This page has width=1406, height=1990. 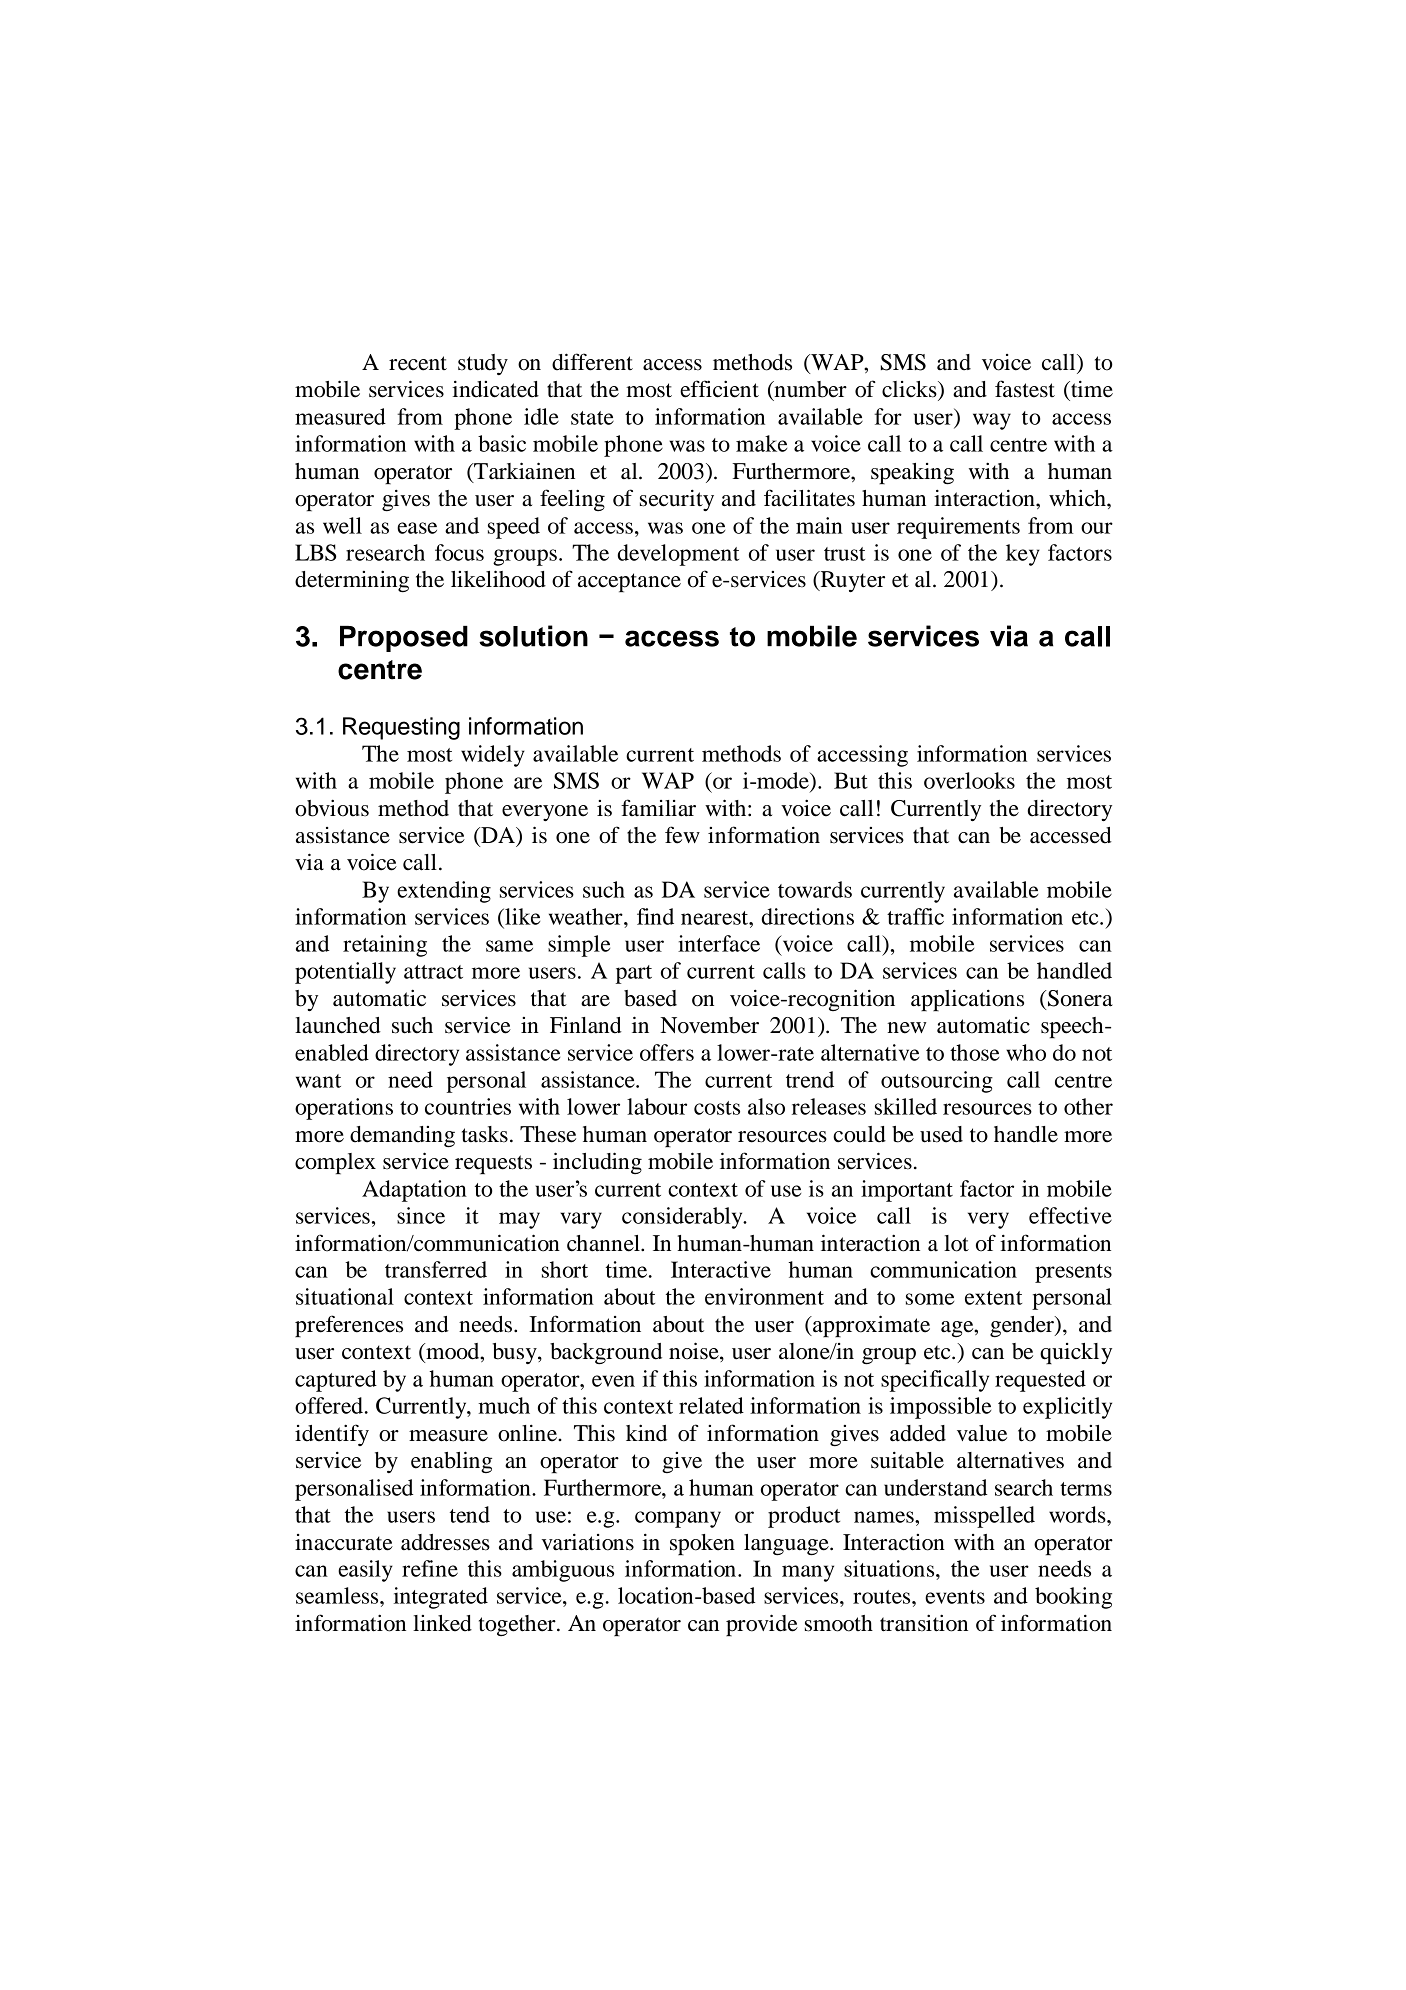 I want to click on November, so click(x=709, y=1025).
